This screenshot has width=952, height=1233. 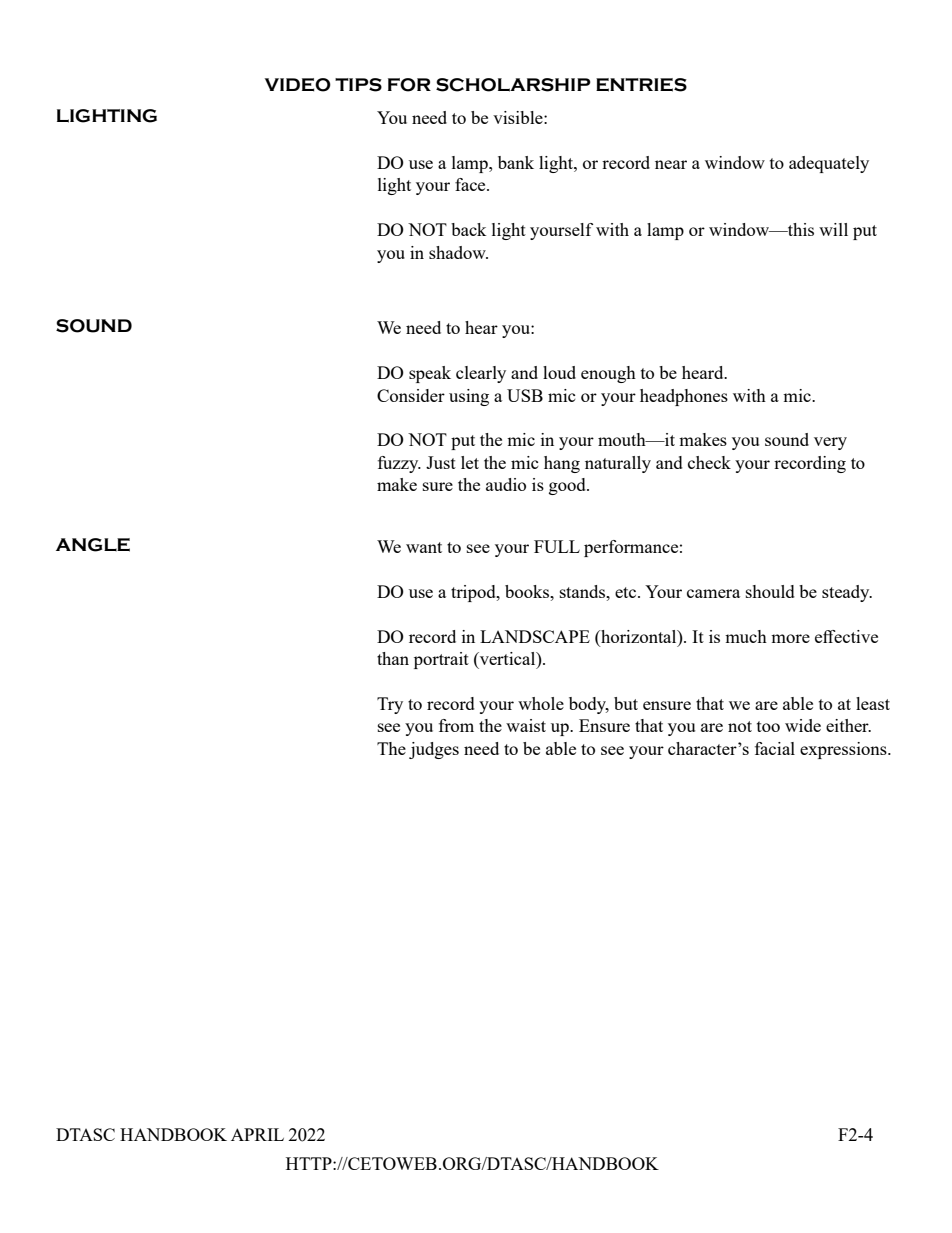 What do you see at coordinates (833, 229) in the screenshot?
I see `will` at bounding box center [833, 229].
